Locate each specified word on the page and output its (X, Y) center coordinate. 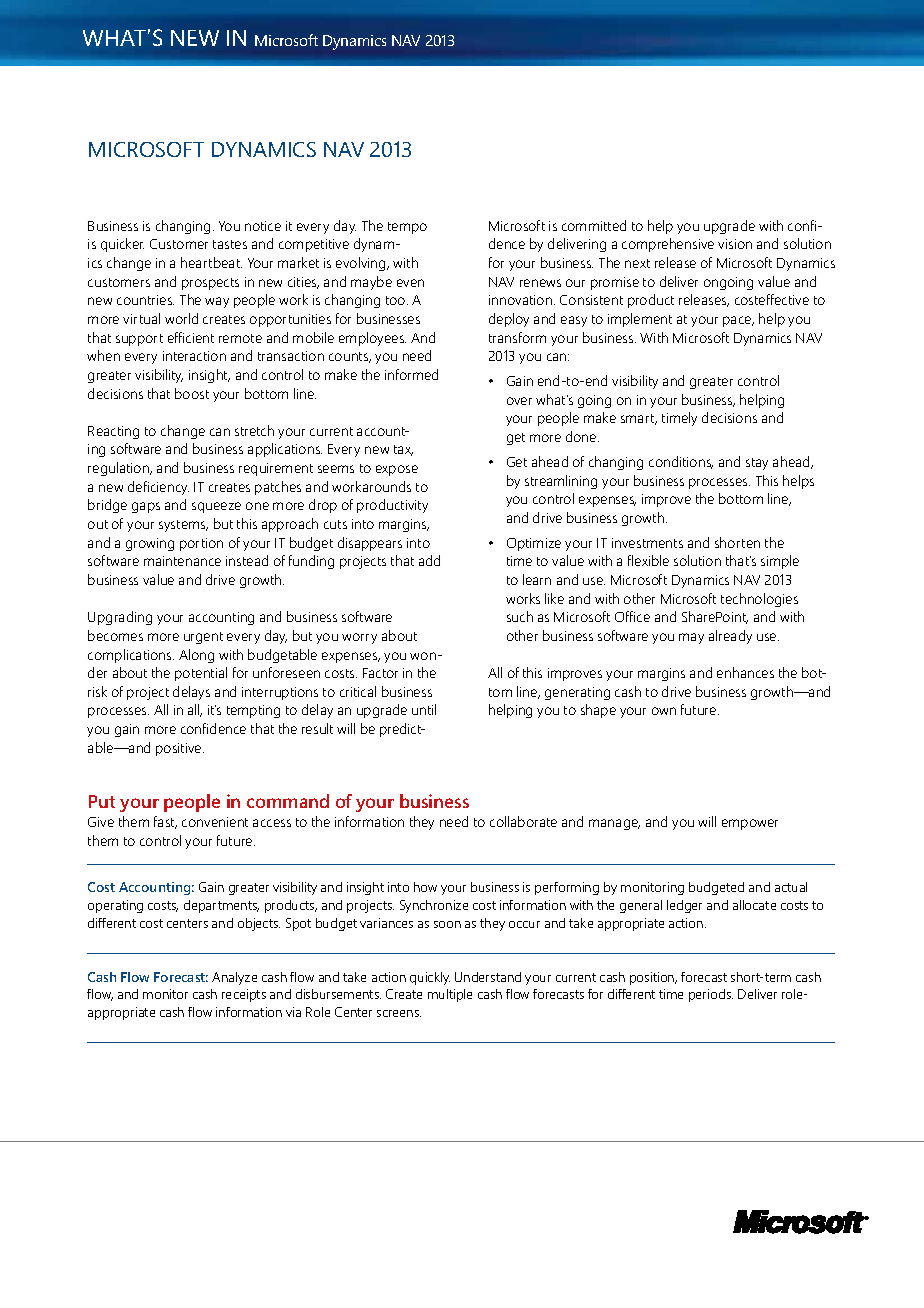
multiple (450, 995)
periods (711, 995)
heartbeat (211, 262)
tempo (407, 228)
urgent (203, 638)
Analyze (234, 978)
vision (735, 244)
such (520, 616)
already (730, 637)
